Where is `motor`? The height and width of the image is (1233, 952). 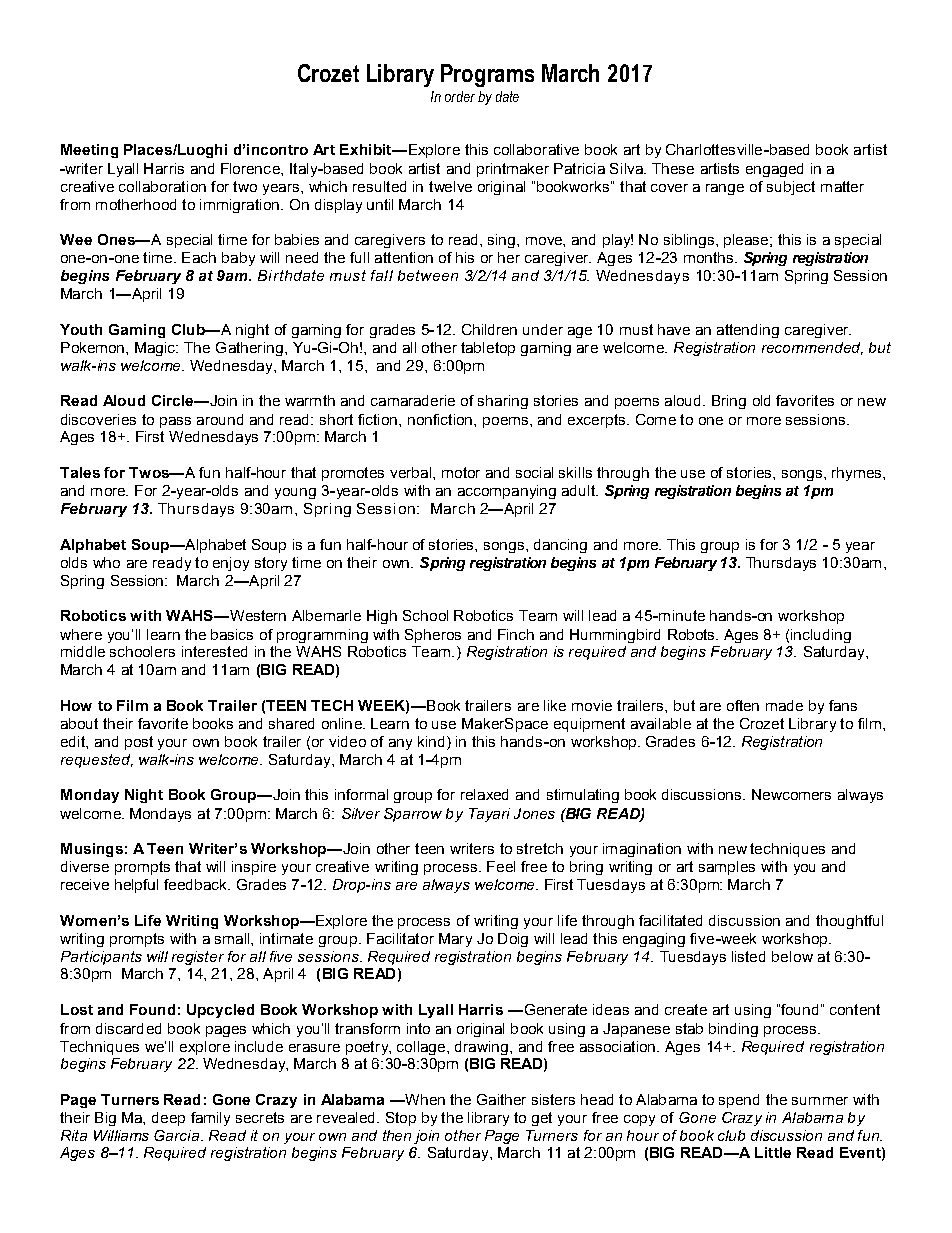
motor is located at coordinates (461, 472).
